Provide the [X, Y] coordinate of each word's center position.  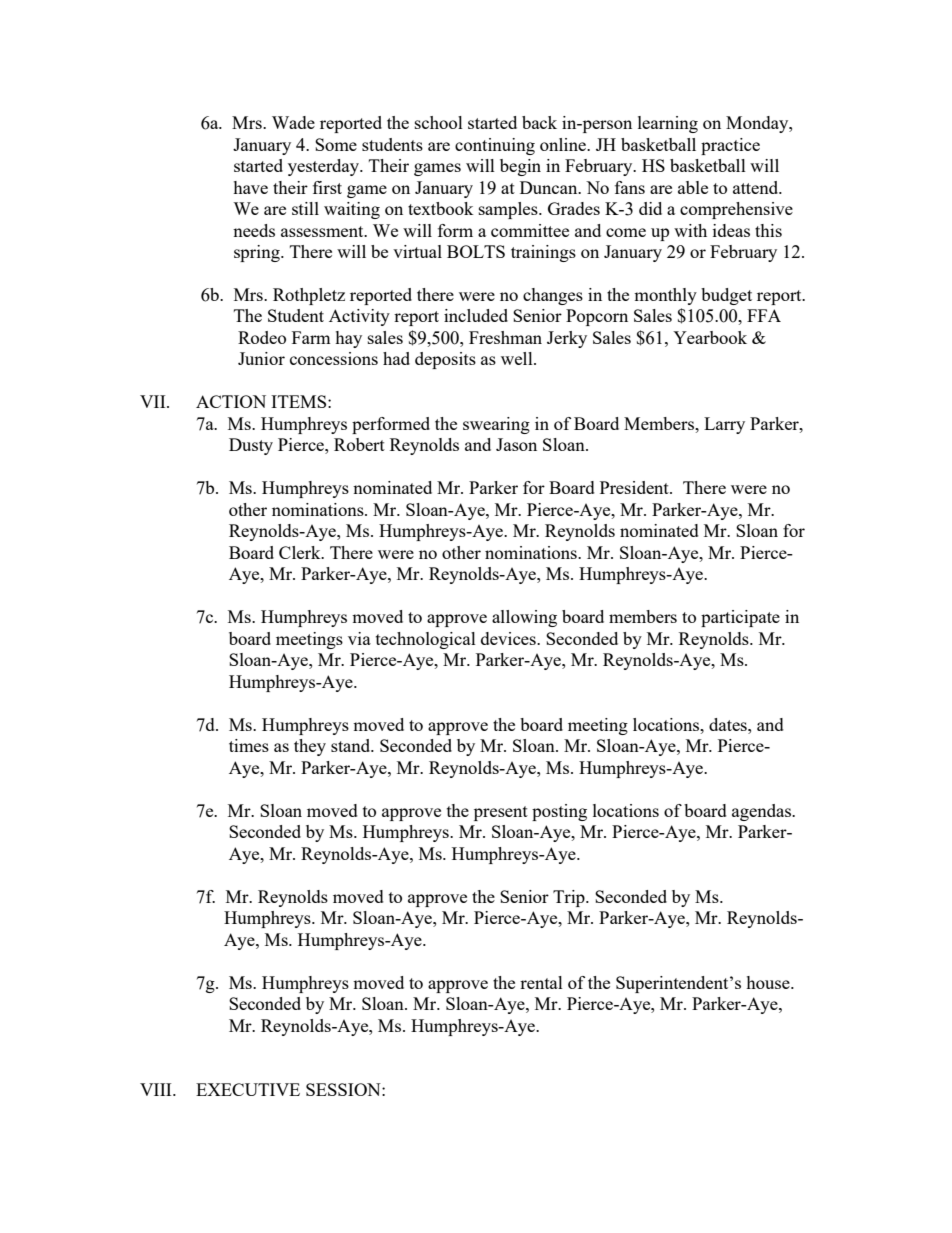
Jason [516, 444]
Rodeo [262, 337]
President [635, 487]
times [249, 745]
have [250, 187]
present [501, 813]
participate [740, 618]
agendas [762, 812]
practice [730, 146]
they [310, 747]
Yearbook [710, 337]
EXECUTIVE [248, 1089]
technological [426, 640]
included [476, 315]
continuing [495, 146]
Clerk [301, 552]
